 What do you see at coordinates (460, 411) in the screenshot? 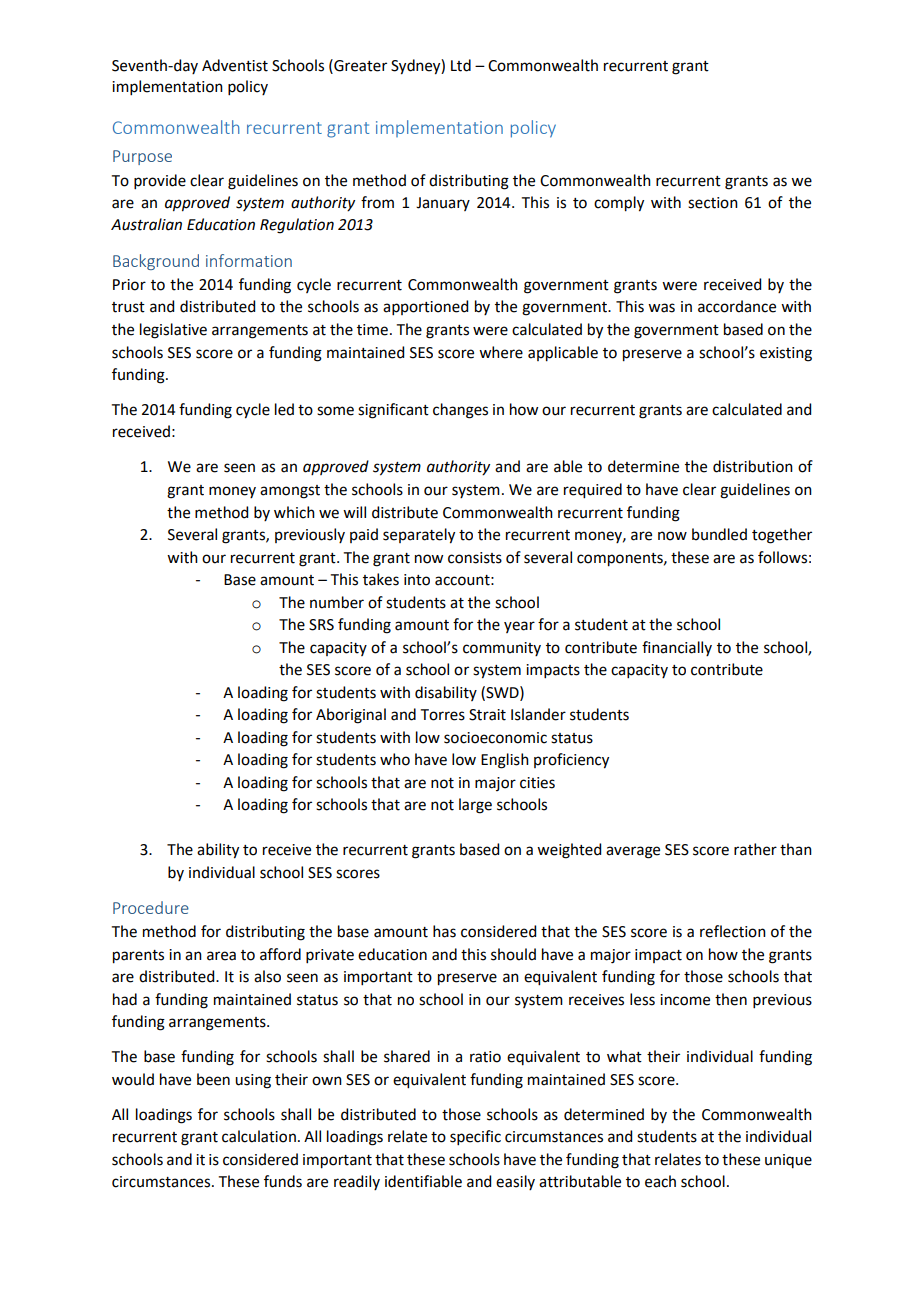
I see `changes` at bounding box center [460, 411].
